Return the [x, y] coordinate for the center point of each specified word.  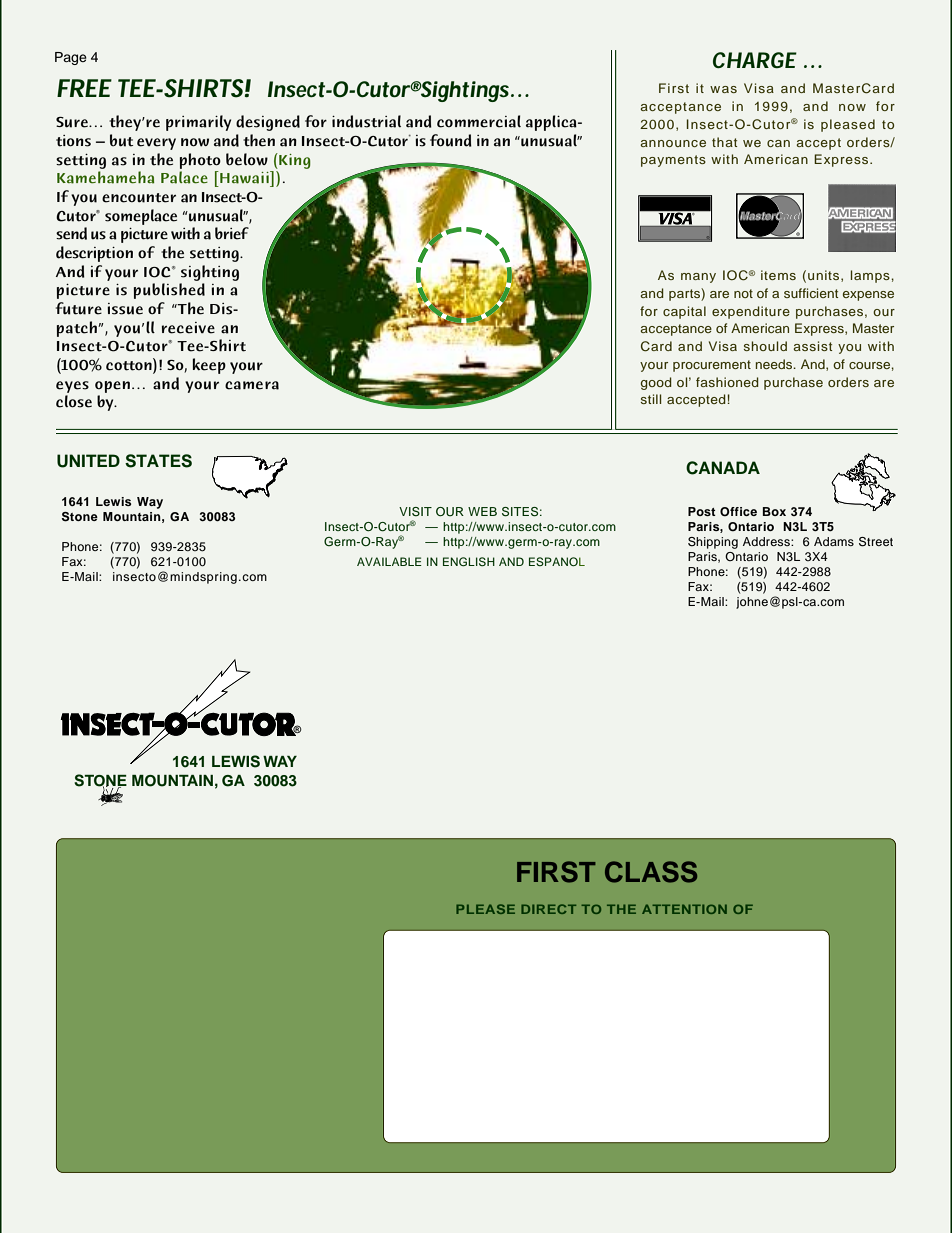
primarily [198, 123]
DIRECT [548, 909]
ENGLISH [469, 562]
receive [188, 328]
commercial [479, 121]
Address [767, 541]
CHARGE [755, 60]
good [656, 383]
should [765, 346]
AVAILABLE [389, 561]
